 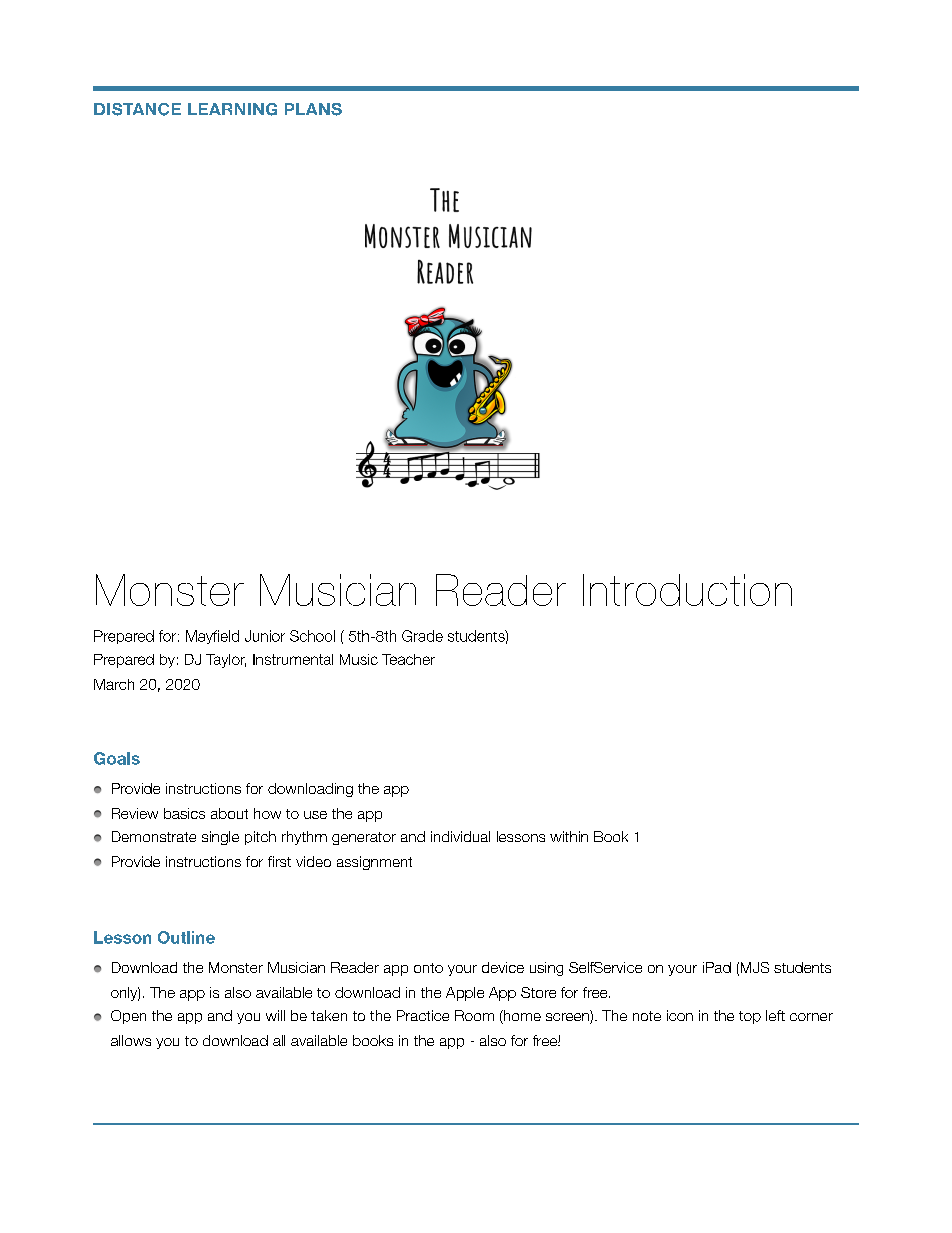 What do you see at coordinates (137, 109) in the document?
I see `DISTANCE` at bounding box center [137, 109].
